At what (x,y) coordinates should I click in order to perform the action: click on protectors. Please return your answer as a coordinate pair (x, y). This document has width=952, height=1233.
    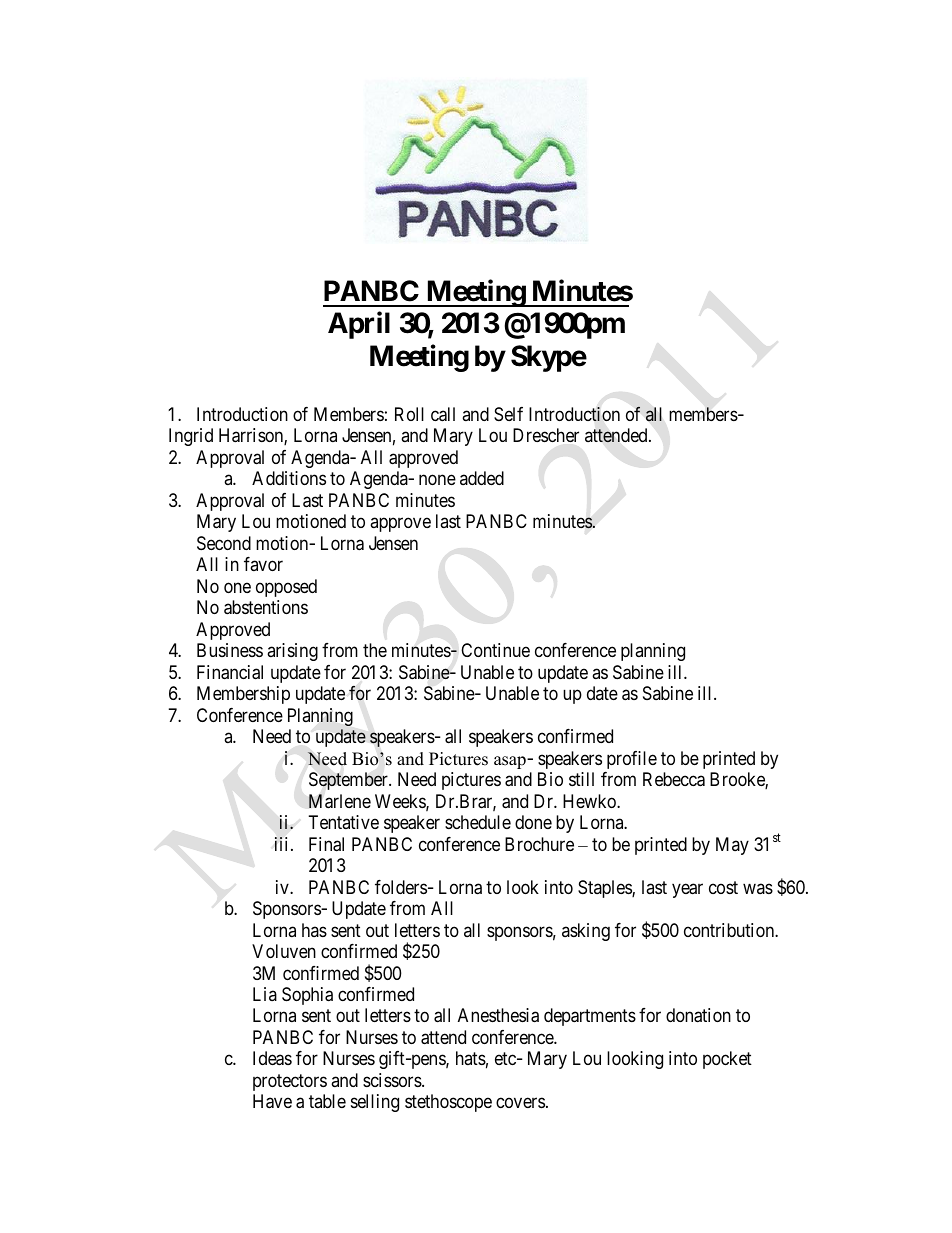
    Looking at the image, I should click on (290, 1082).
